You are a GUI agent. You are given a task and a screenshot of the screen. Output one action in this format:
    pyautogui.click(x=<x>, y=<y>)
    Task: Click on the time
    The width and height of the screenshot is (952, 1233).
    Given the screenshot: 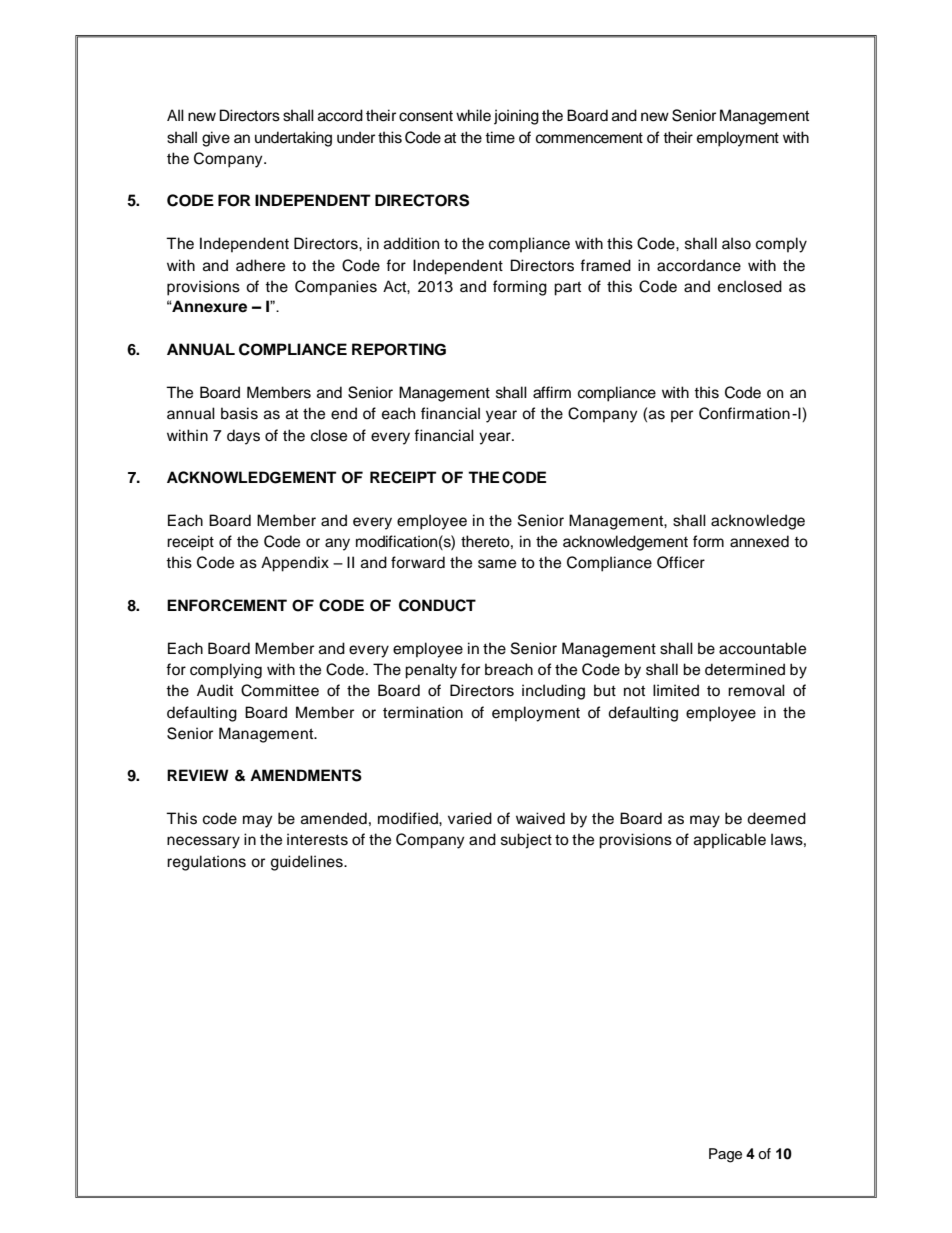 What is the action you would take?
    pyautogui.click(x=500, y=137)
